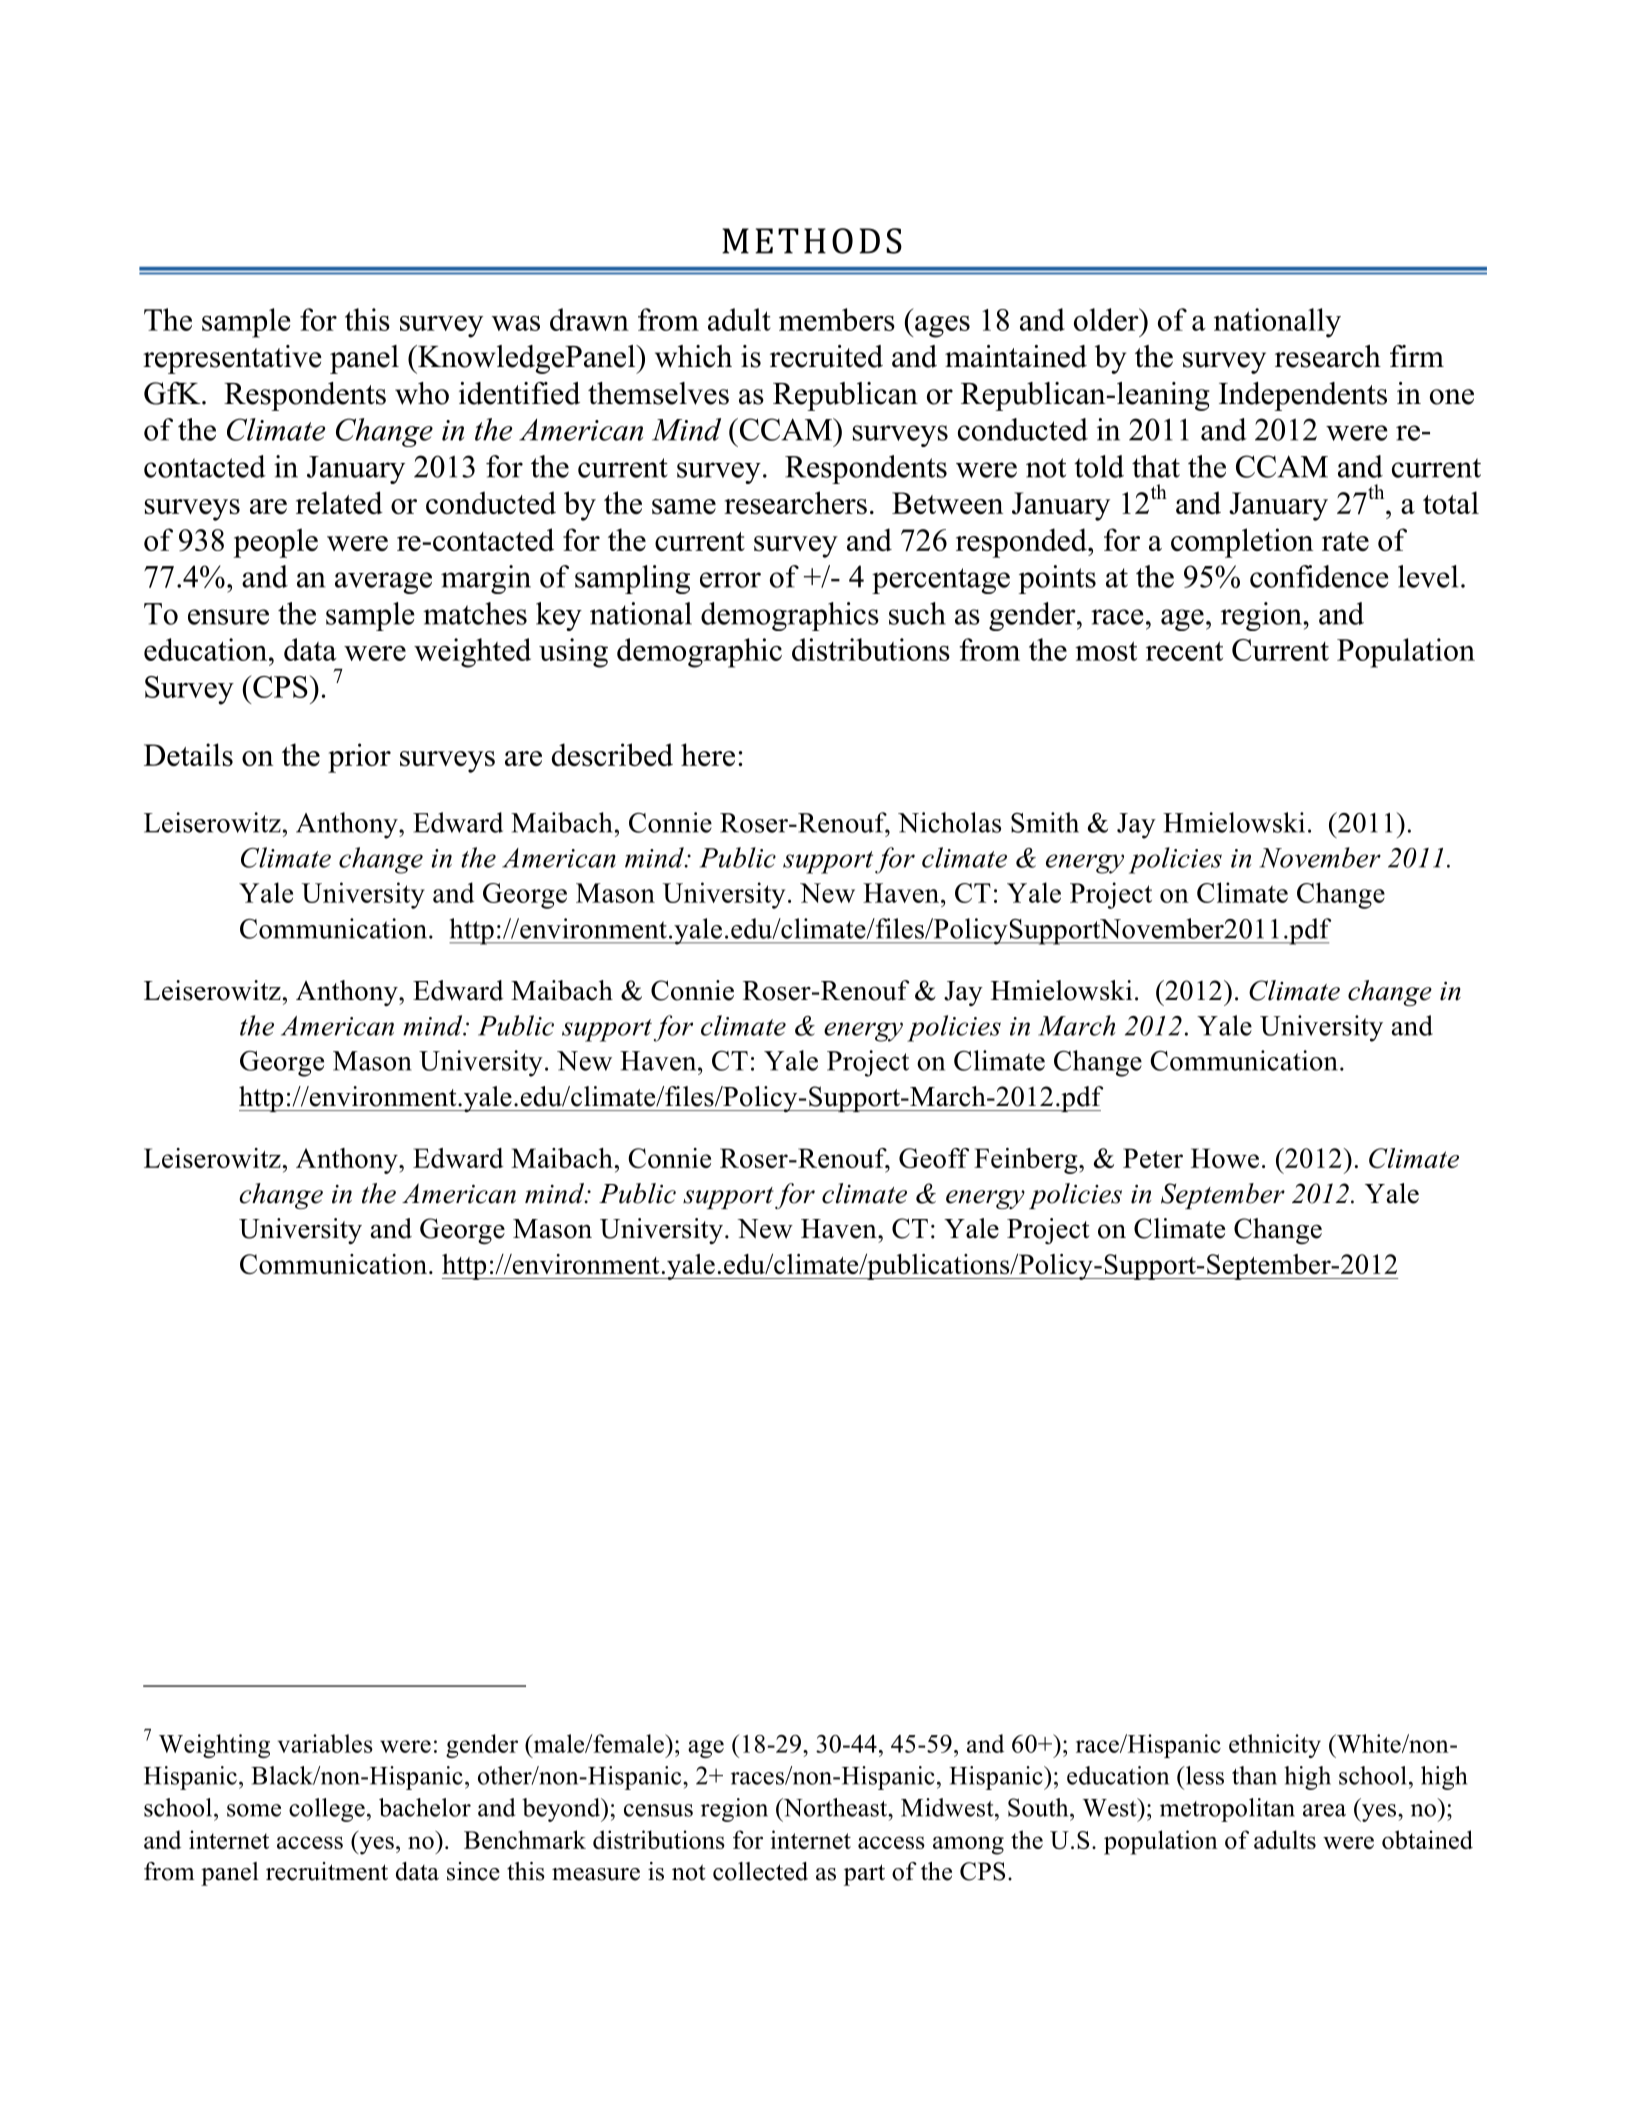  What do you see at coordinates (1184, 651) in the screenshot?
I see `recent` at bounding box center [1184, 651].
